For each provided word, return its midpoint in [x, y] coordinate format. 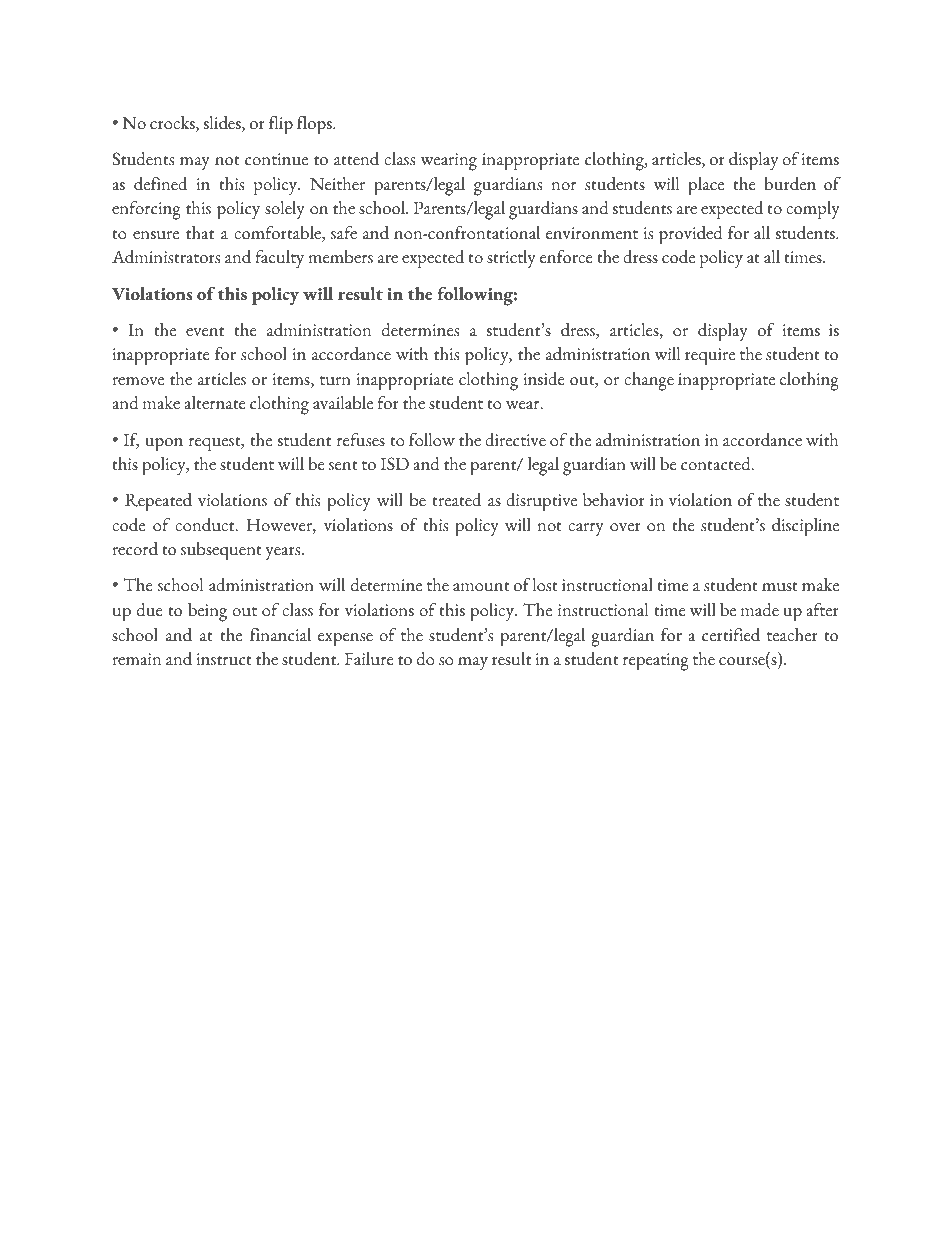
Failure [369, 659]
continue [276, 159]
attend [356, 159]
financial [280, 635]
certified [731, 635]
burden [790, 184]
